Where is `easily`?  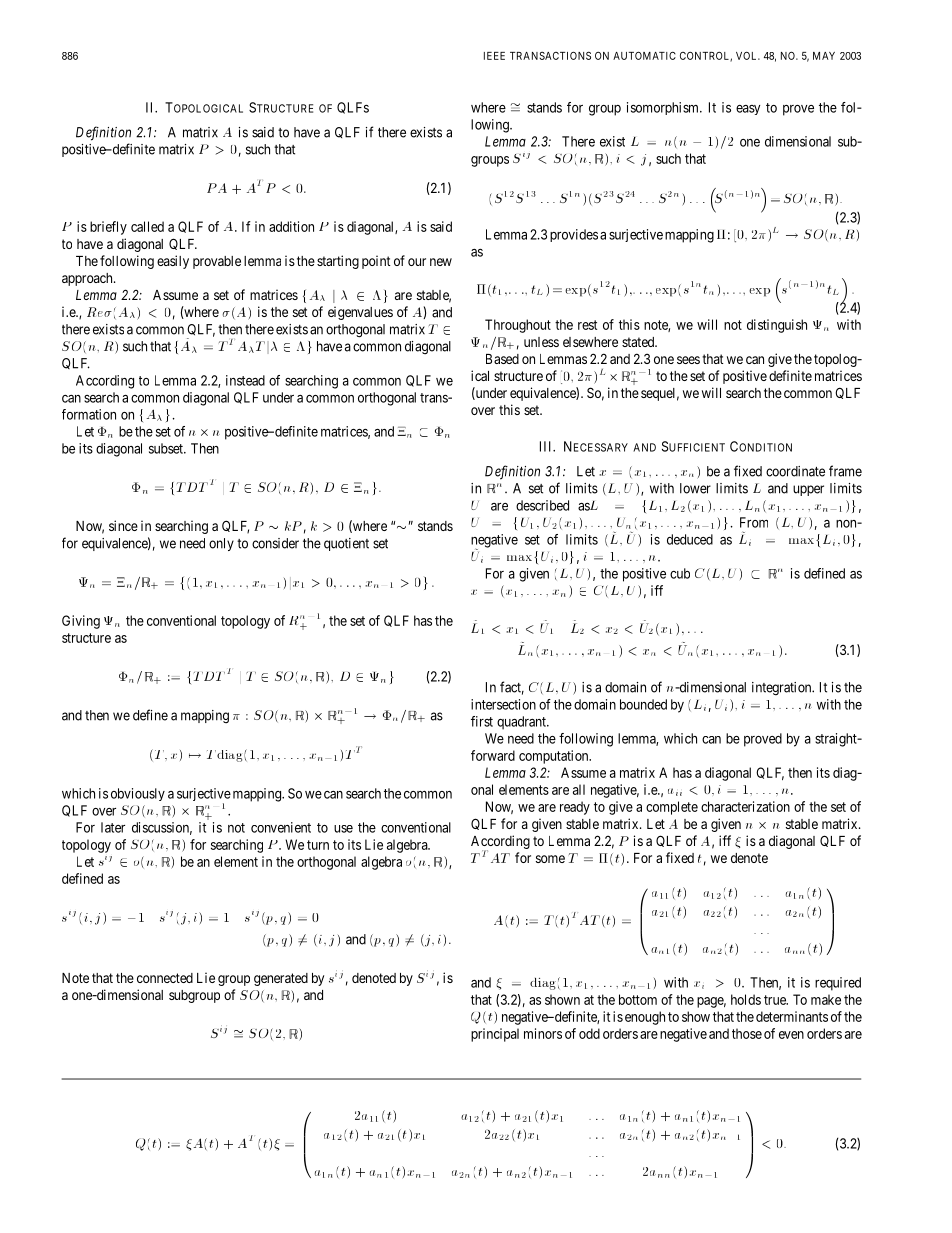 easily is located at coordinates (173, 262).
